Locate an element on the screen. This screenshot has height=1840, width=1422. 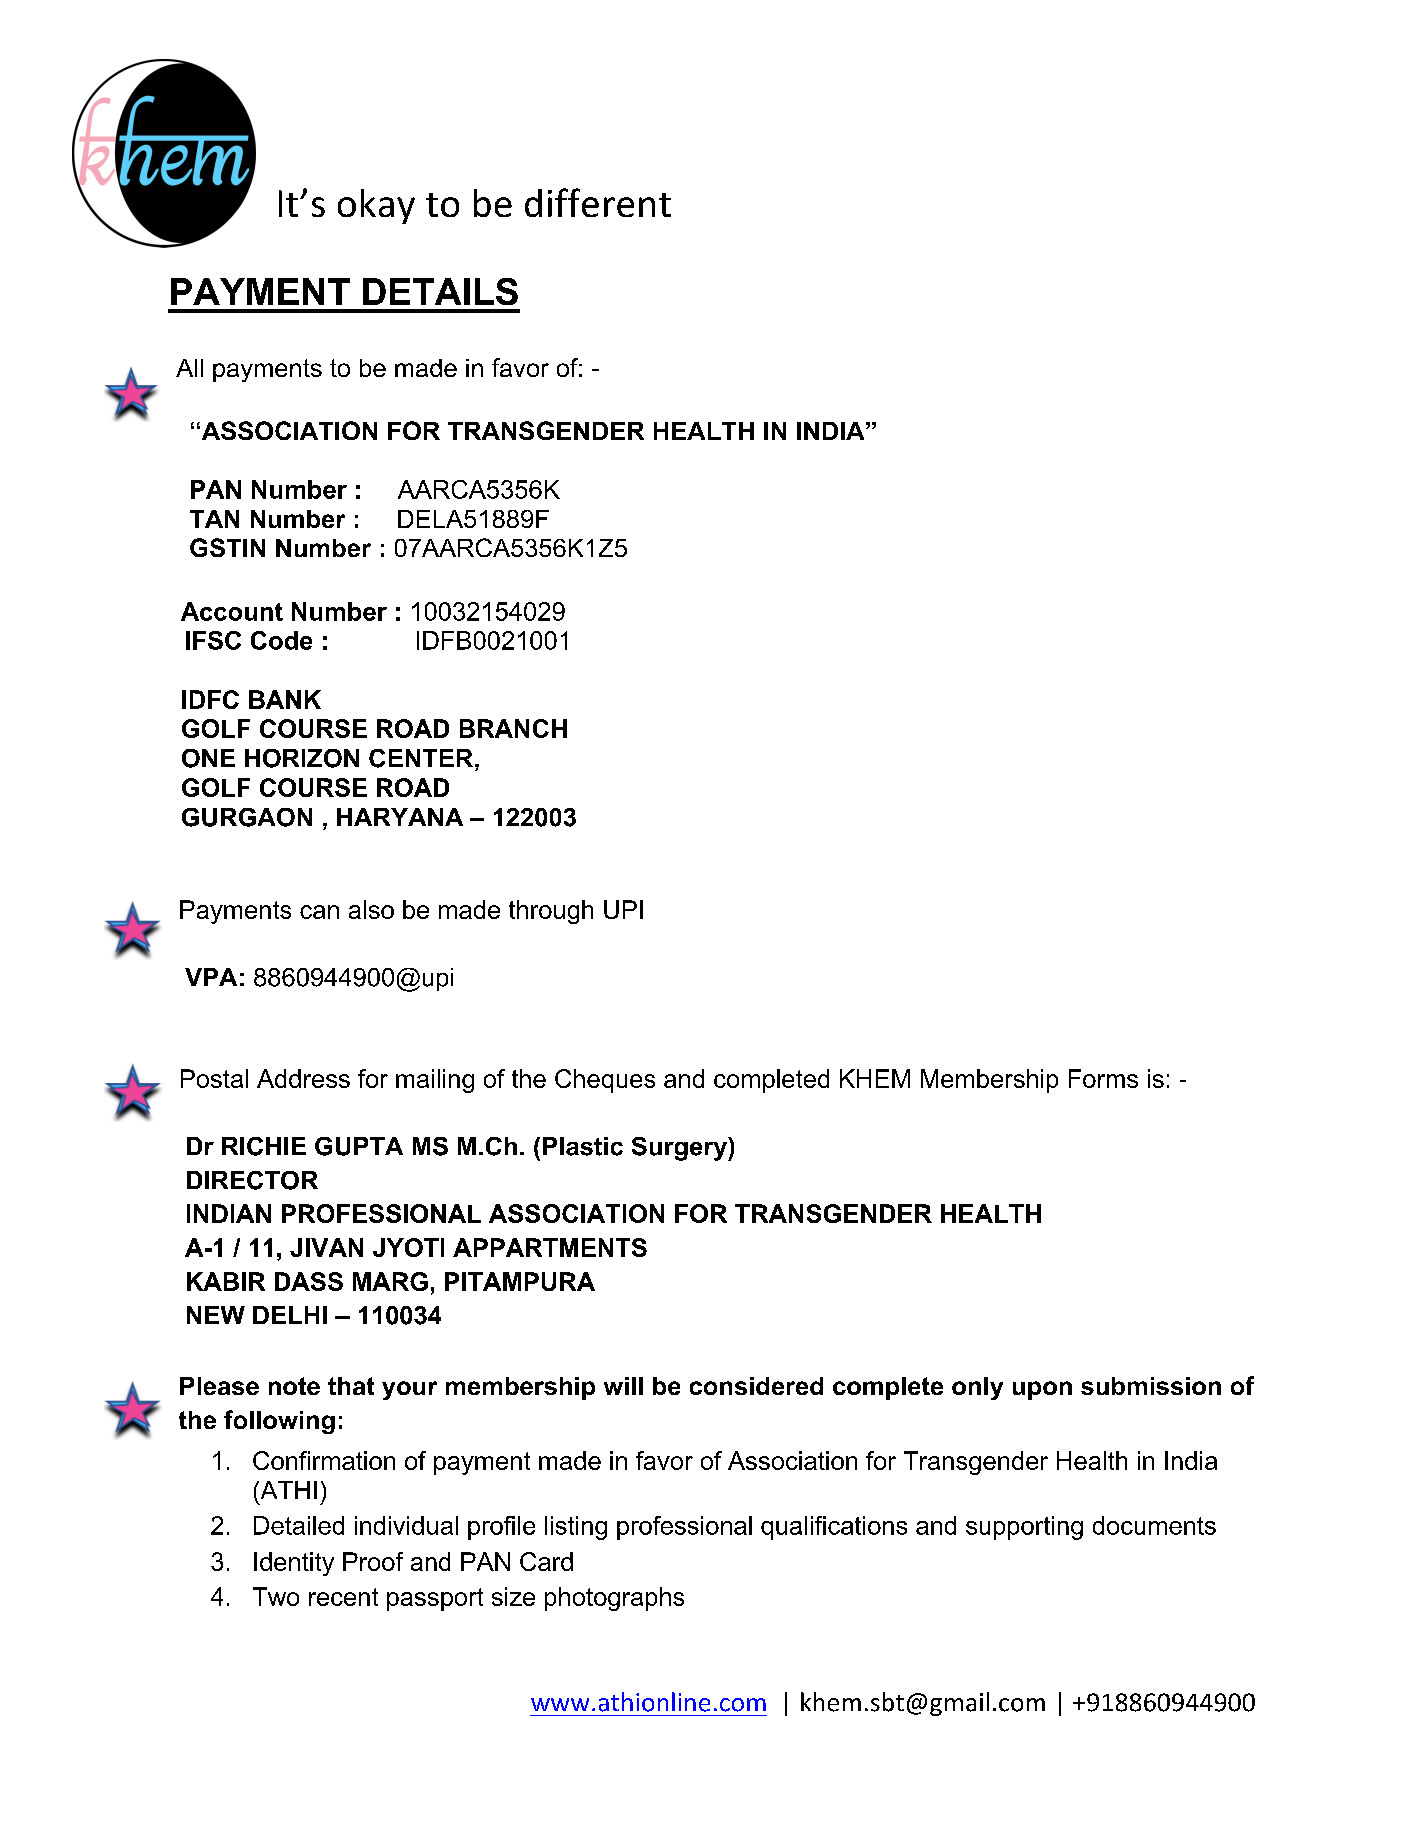
CENTER is located at coordinates (422, 758).
